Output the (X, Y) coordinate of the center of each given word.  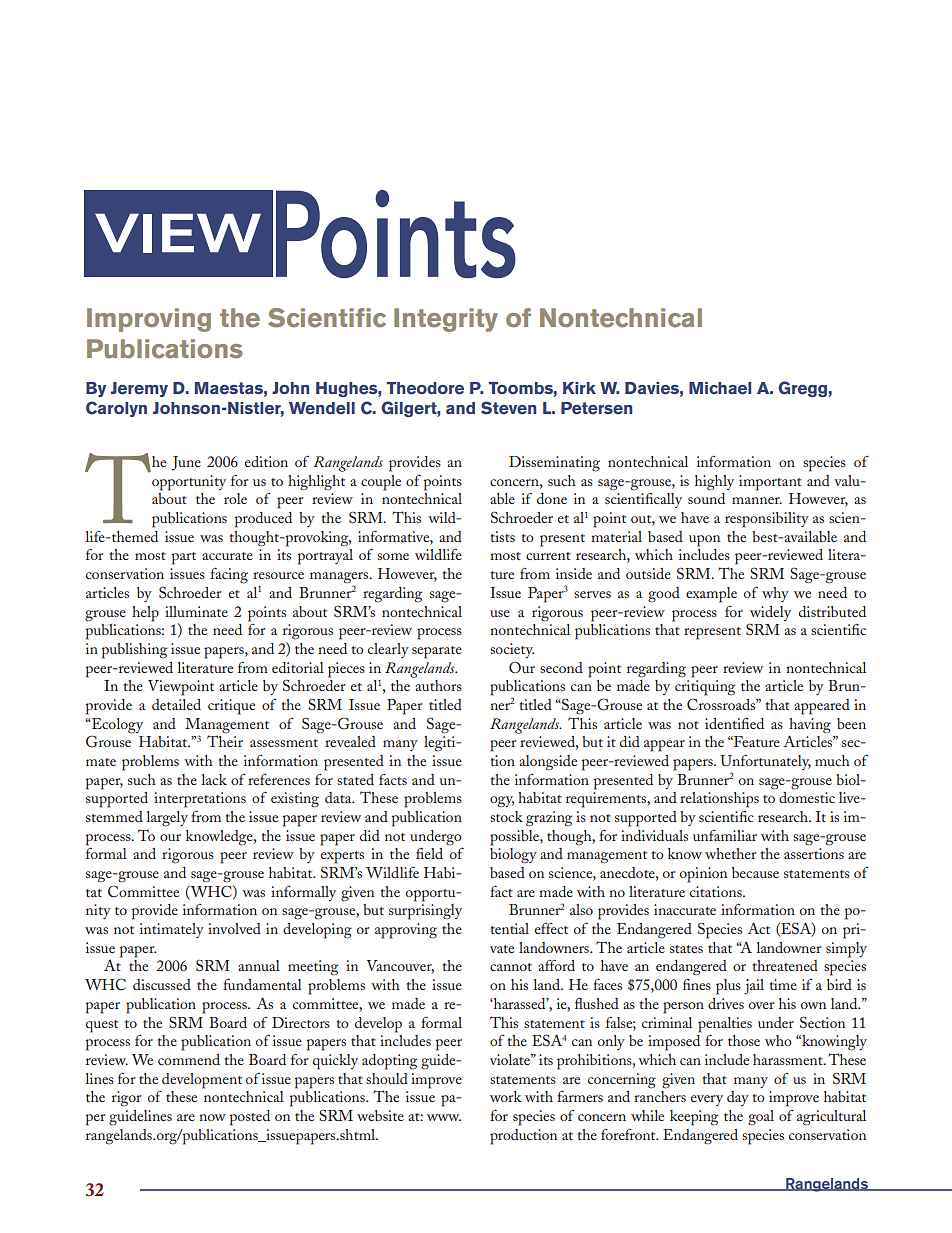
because (755, 872)
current (548, 556)
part (184, 558)
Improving (149, 320)
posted (250, 1118)
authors (438, 685)
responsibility (767, 520)
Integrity (446, 320)
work (506, 1096)
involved (234, 928)
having (810, 726)
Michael (720, 388)
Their (225, 740)
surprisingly (425, 912)
